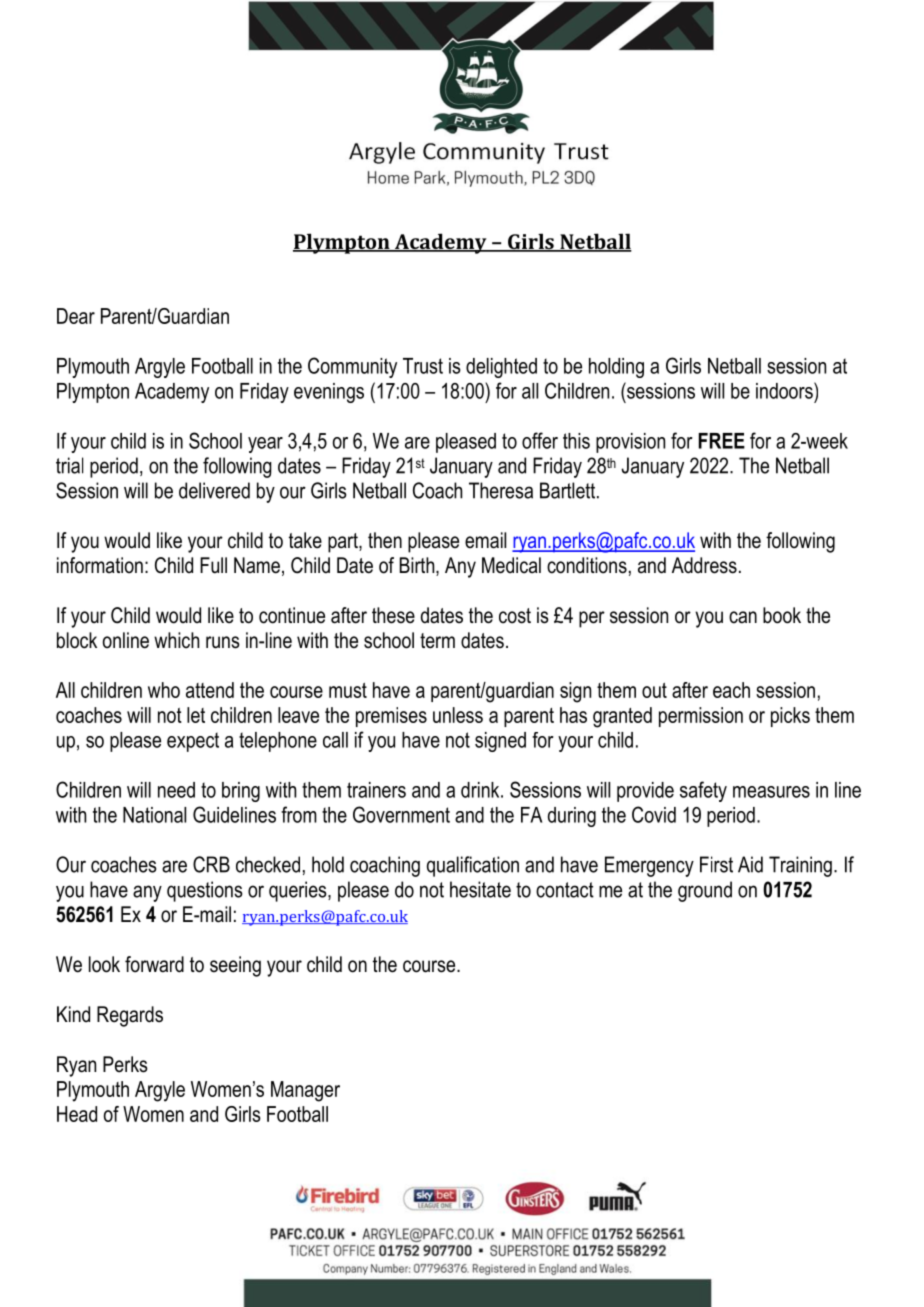 Image resolution: width=924 pixels, height=1307 pixels. What do you see at coordinates (164, 690) in the document?
I see `who` at bounding box center [164, 690].
